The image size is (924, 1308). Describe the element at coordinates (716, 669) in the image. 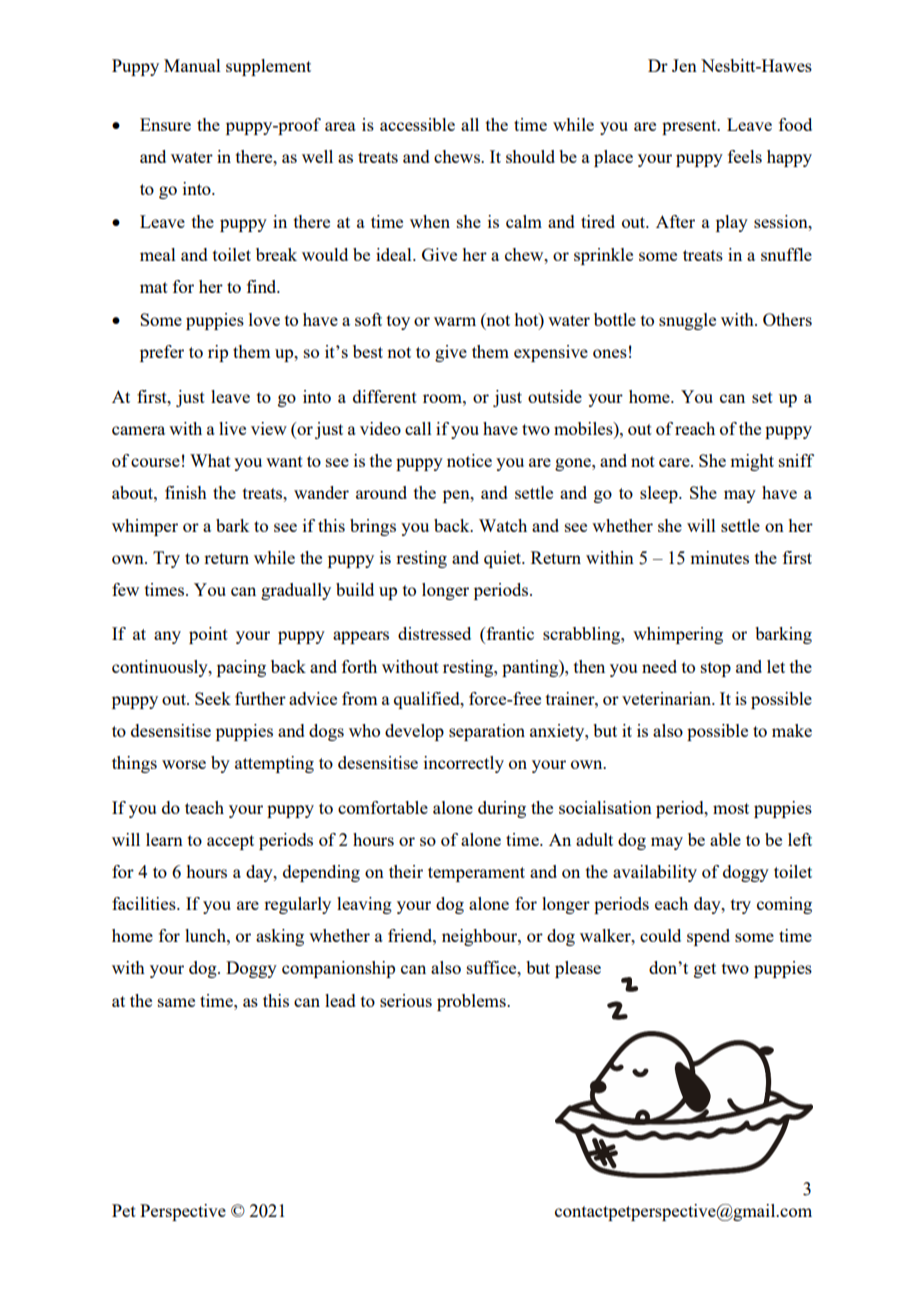

I see `stop` at that location.
